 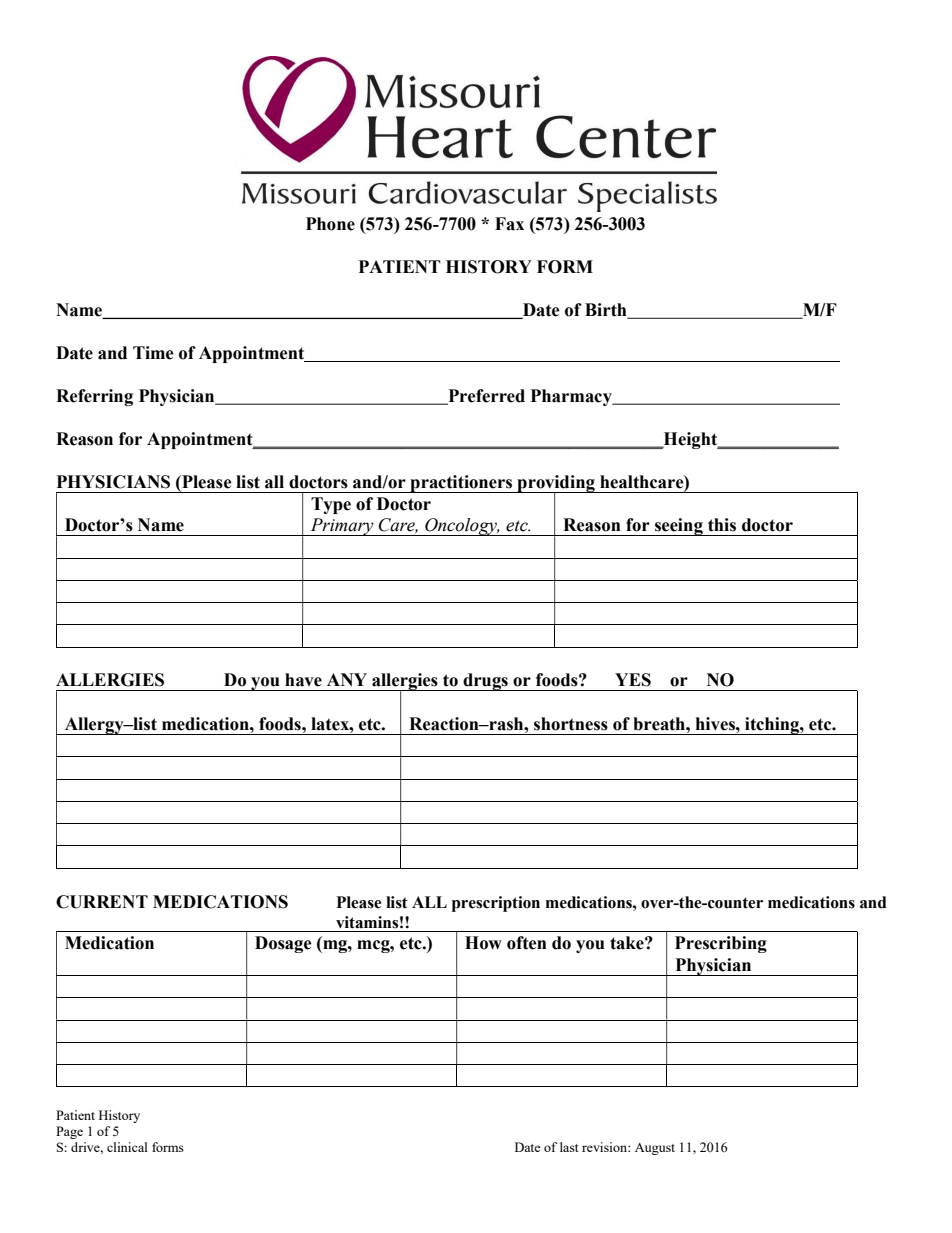 I want to click on CURRENT, so click(x=102, y=902).
